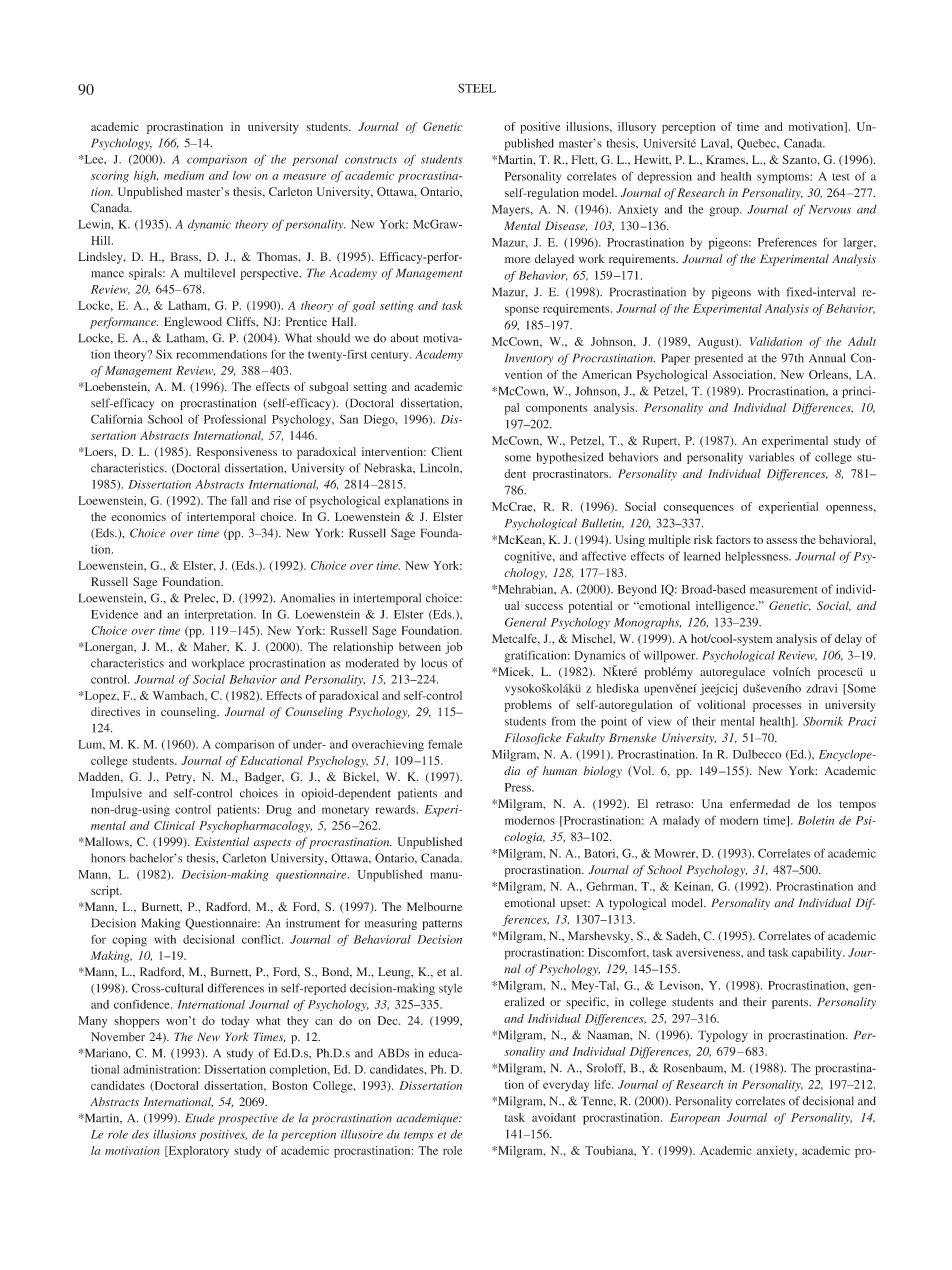  What do you see at coordinates (757, 144) in the document?
I see `Quebec` at bounding box center [757, 144].
